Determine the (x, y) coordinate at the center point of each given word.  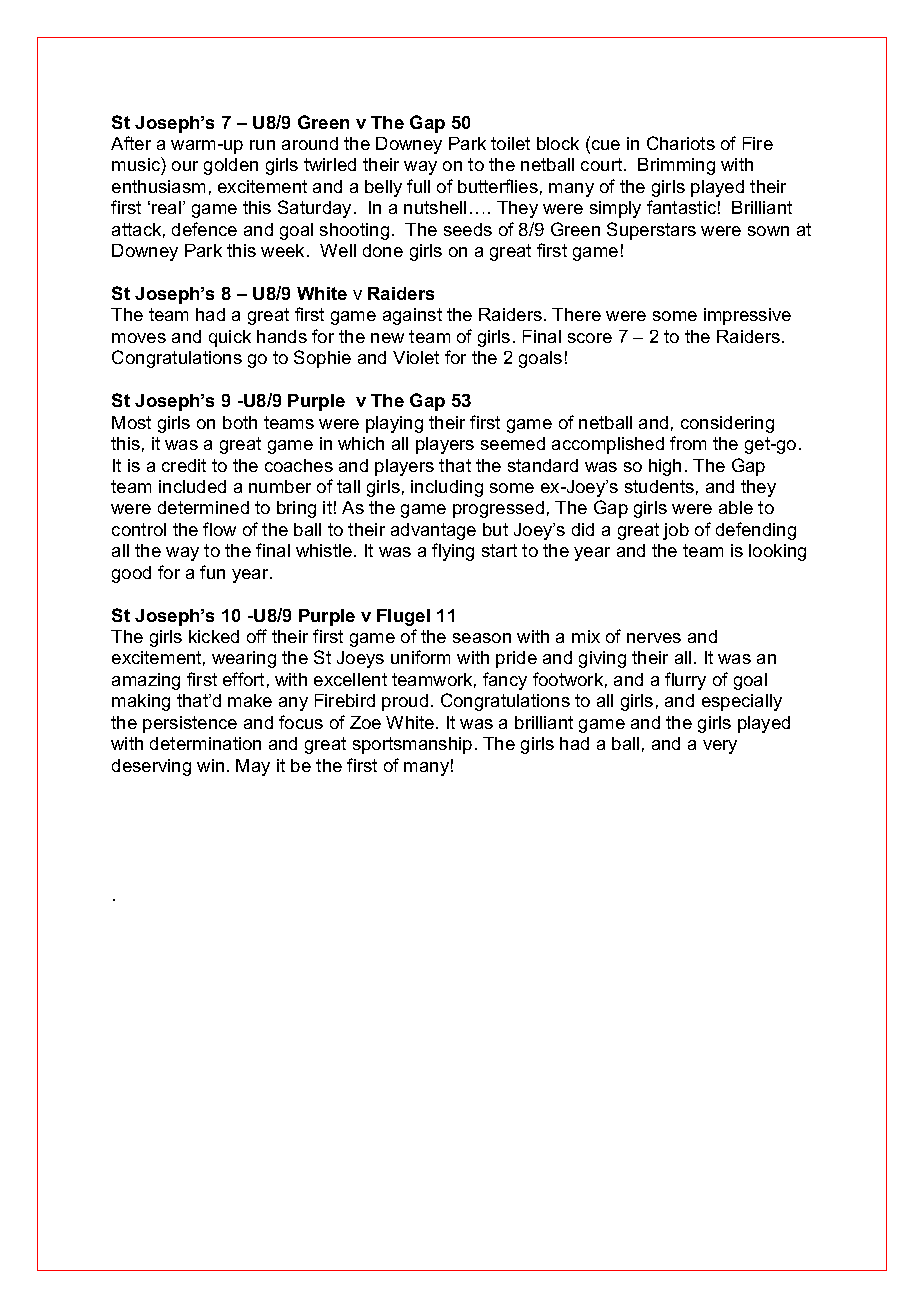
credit (184, 465)
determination (205, 743)
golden (231, 166)
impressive (747, 316)
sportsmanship (412, 745)
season (482, 638)
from (688, 443)
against (412, 316)
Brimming (676, 166)
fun (212, 572)
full (418, 186)
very (720, 747)
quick (230, 338)
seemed (513, 443)
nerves (654, 638)
